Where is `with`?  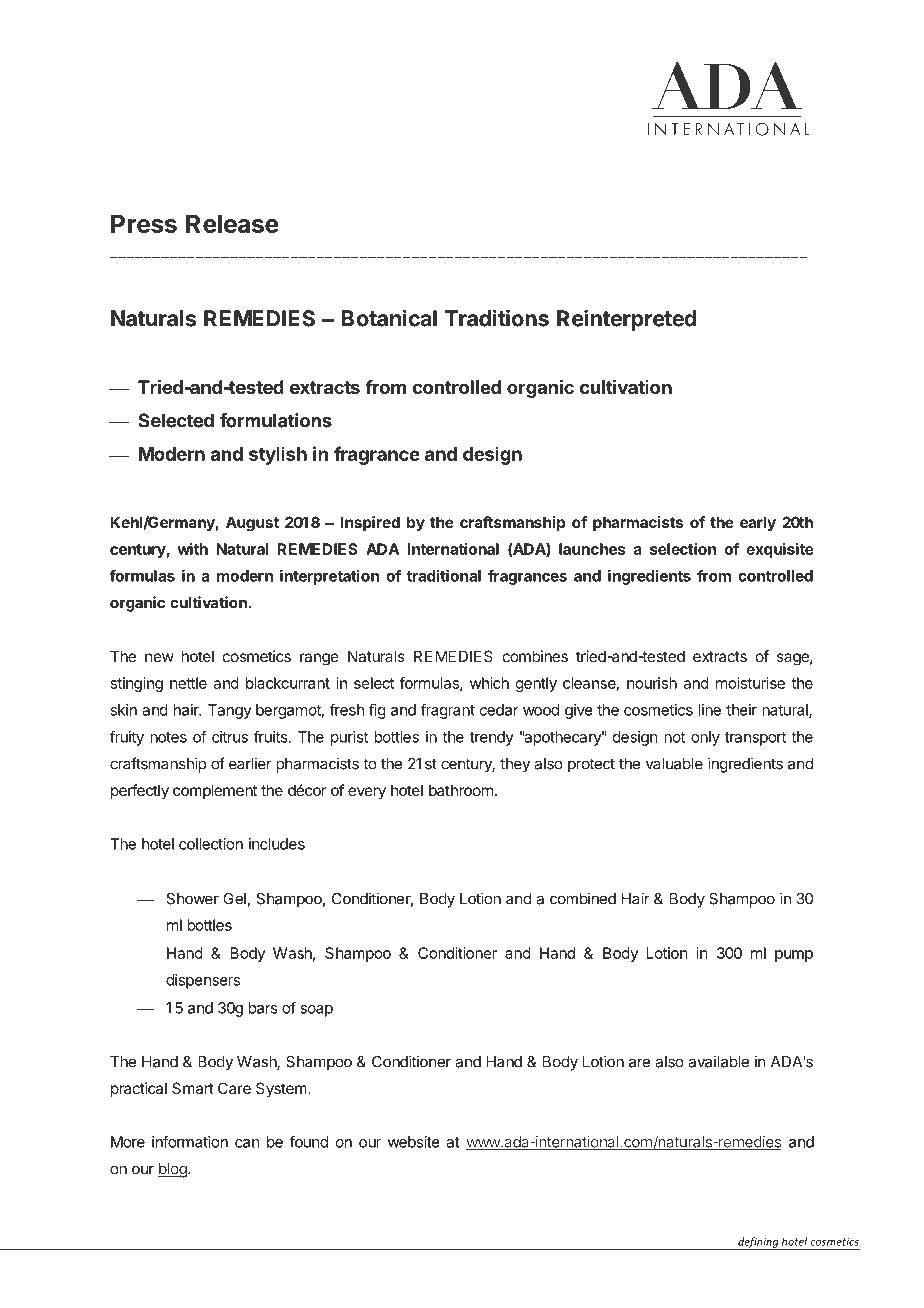 with is located at coordinates (192, 549).
